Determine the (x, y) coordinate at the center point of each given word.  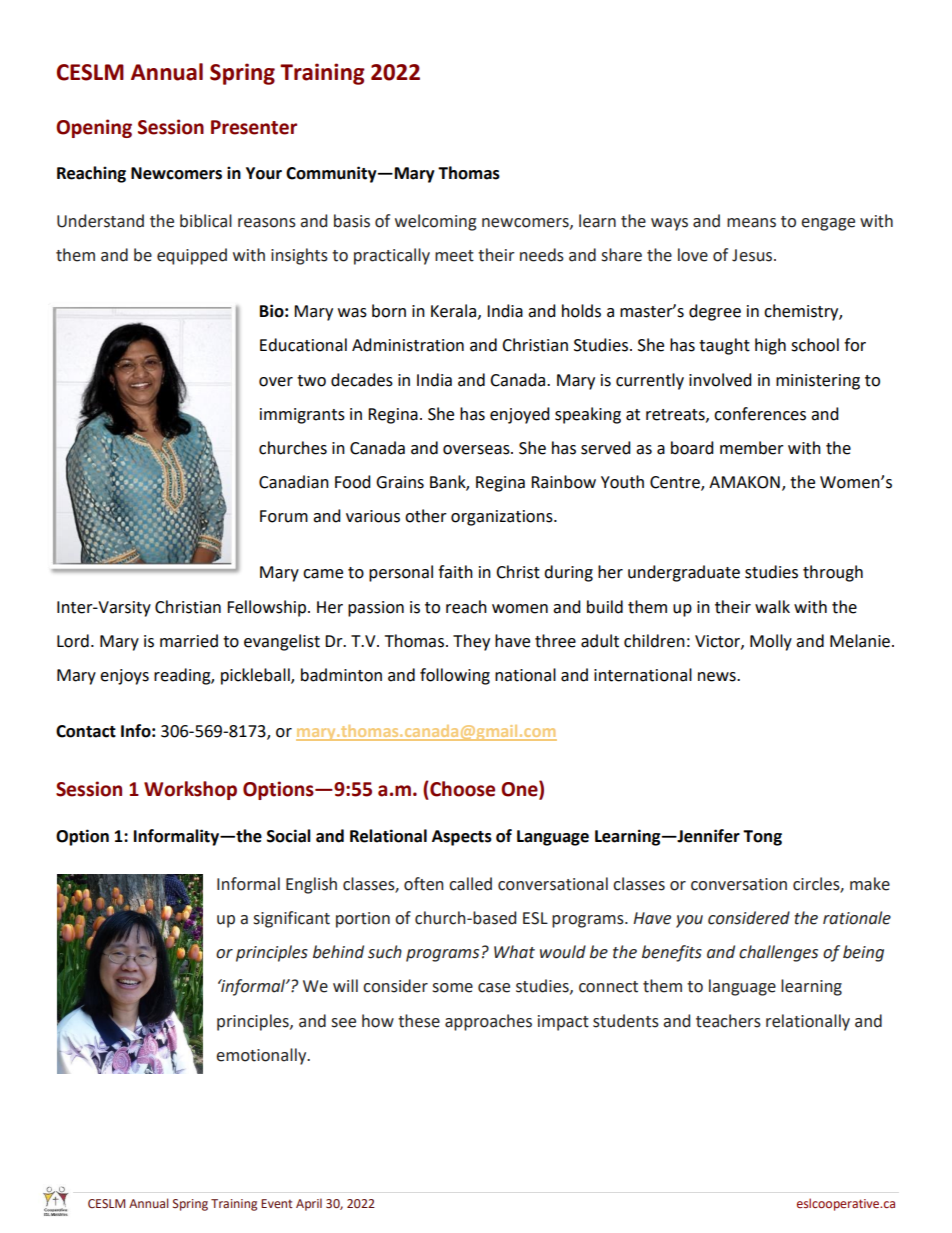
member (752, 448)
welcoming (436, 222)
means (751, 223)
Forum (284, 516)
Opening (94, 128)
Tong (762, 838)
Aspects (462, 838)
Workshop (190, 790)
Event (277, 1203)
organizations (503, 518)
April (309, 1204)
